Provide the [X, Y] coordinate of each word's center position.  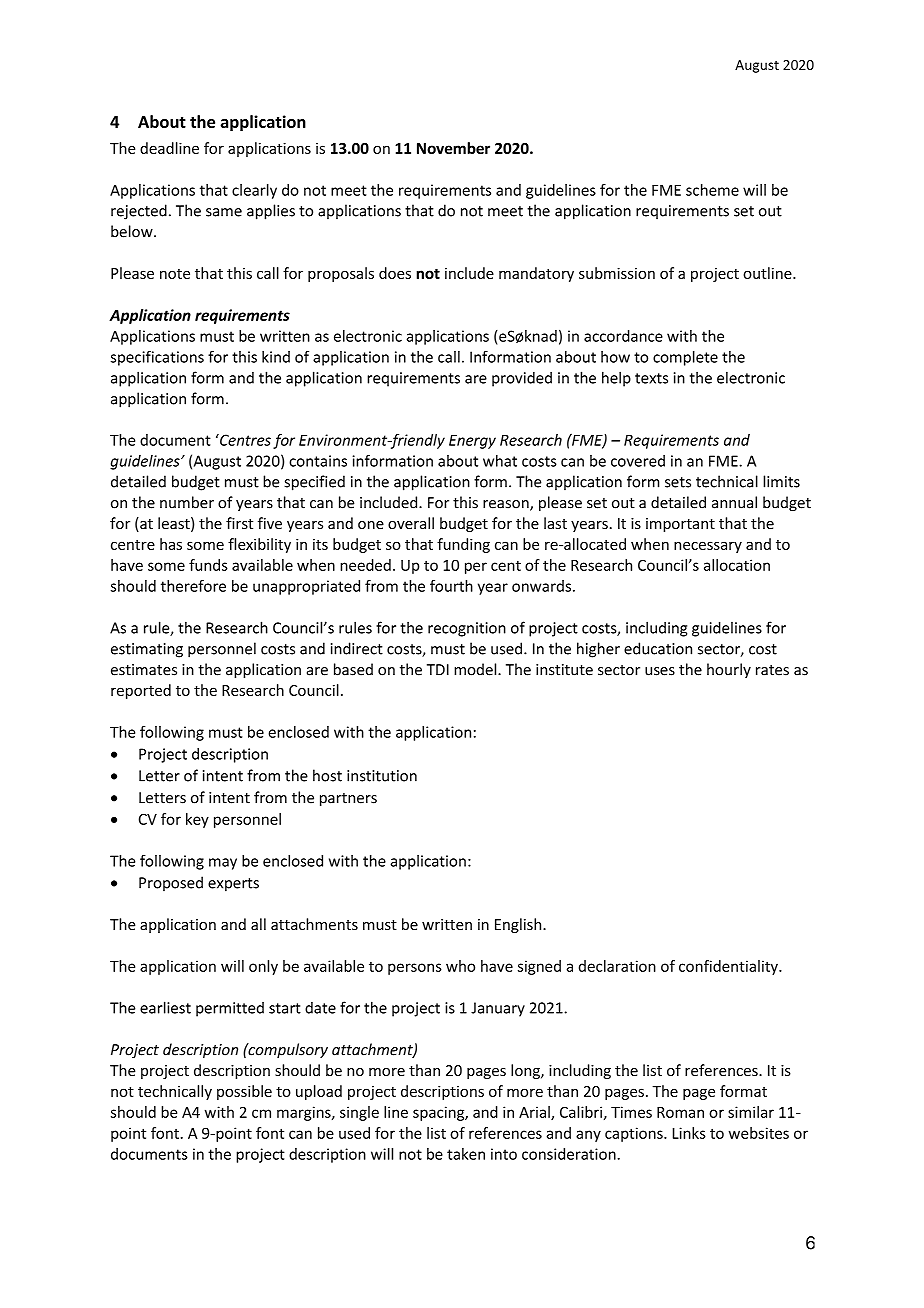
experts [233, 885]
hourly [729, 670]
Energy [472, 441]
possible [244, 1092]
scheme [712, 190]
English [519, 925]
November [453, 148]
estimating [147, 650]
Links [689, 1133]
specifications [157, 358]
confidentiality [729, 967]
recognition [467, 629]
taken [466, 1154]
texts [651, 378]
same [224, 212]
